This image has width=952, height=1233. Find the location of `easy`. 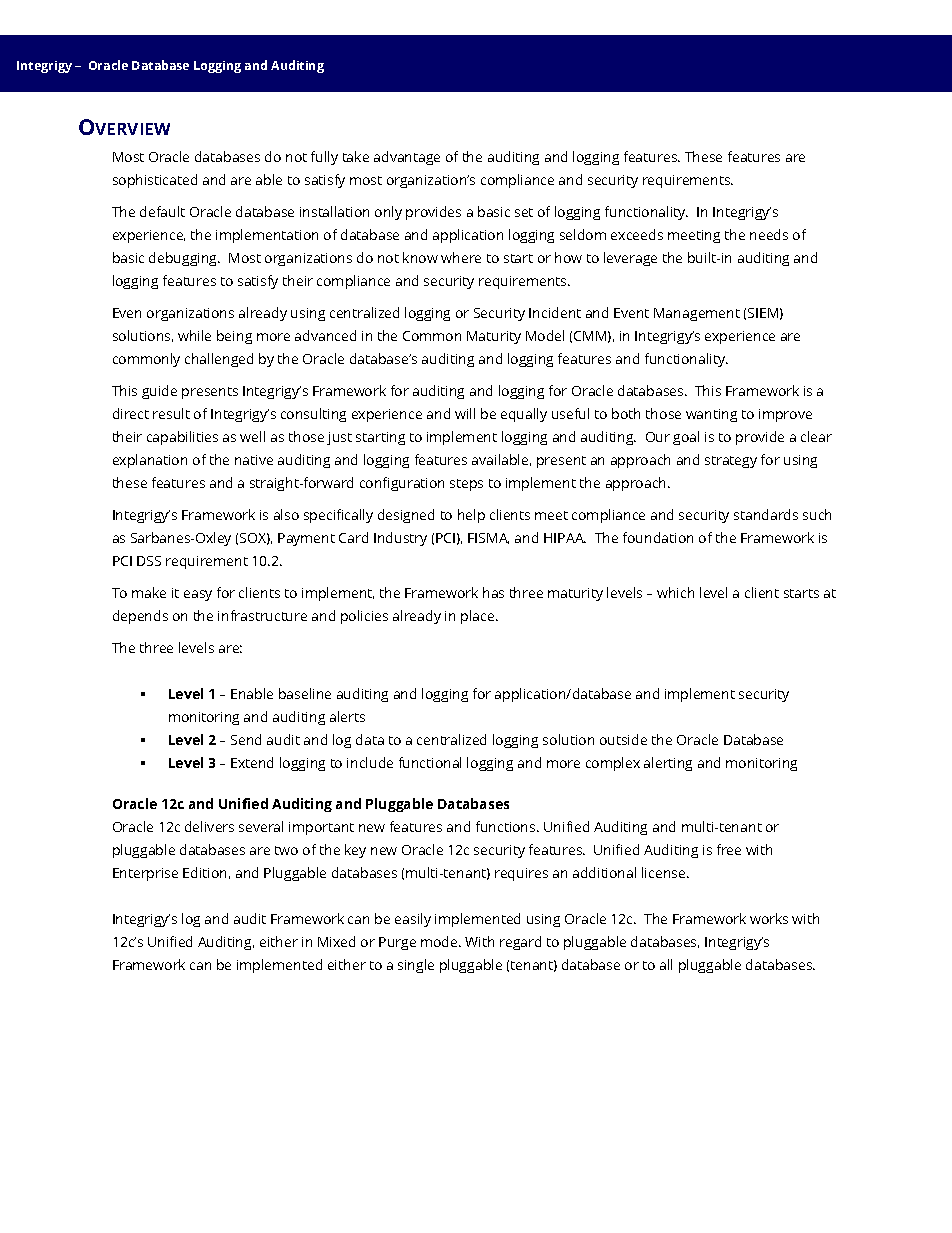

easy is located at coordinates (198, 595).
